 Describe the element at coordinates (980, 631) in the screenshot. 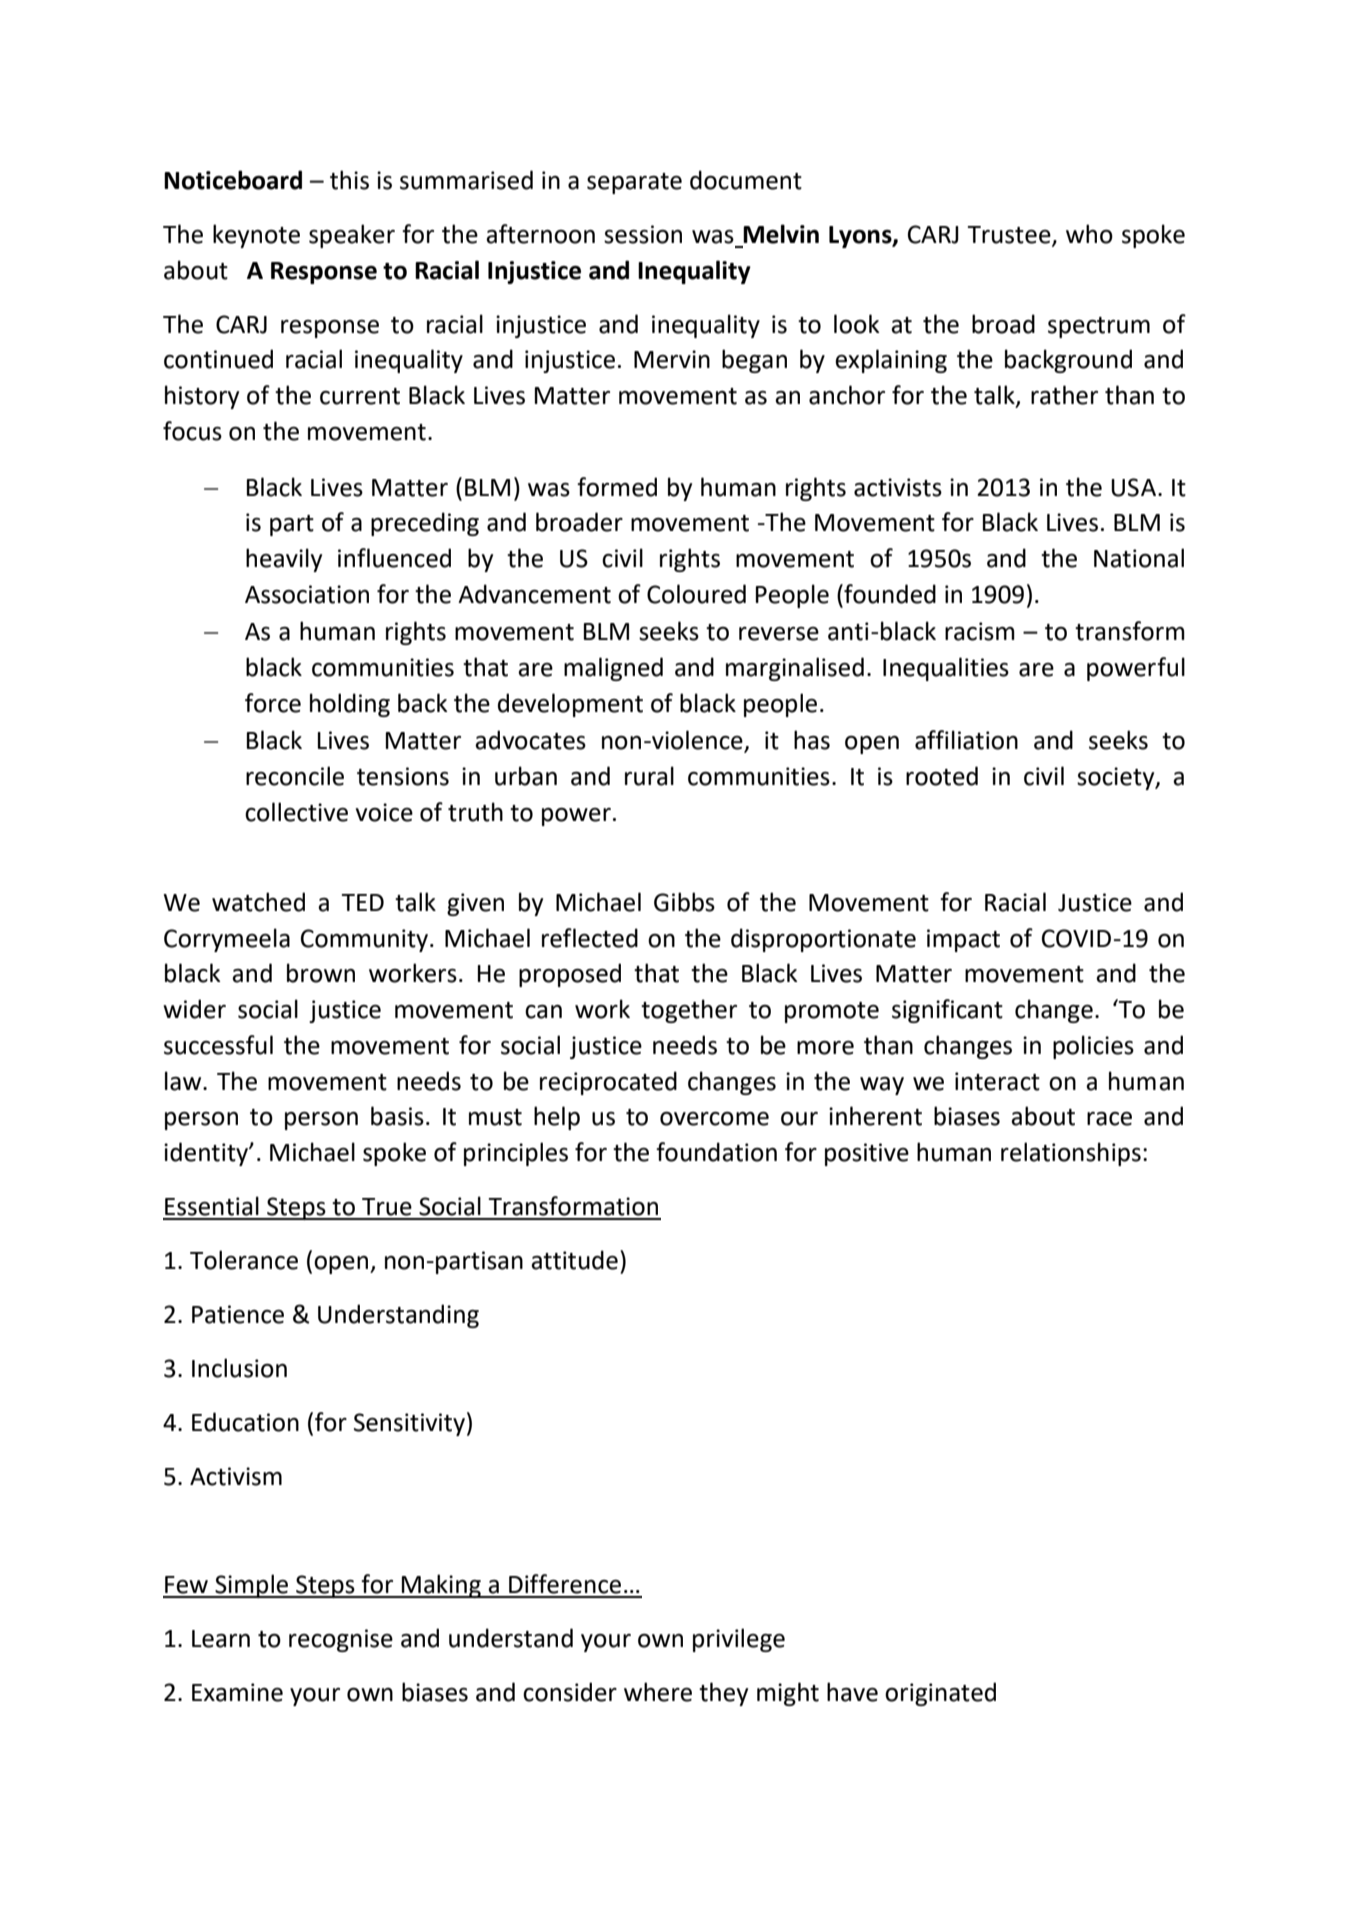

I see `racism` at that location.
